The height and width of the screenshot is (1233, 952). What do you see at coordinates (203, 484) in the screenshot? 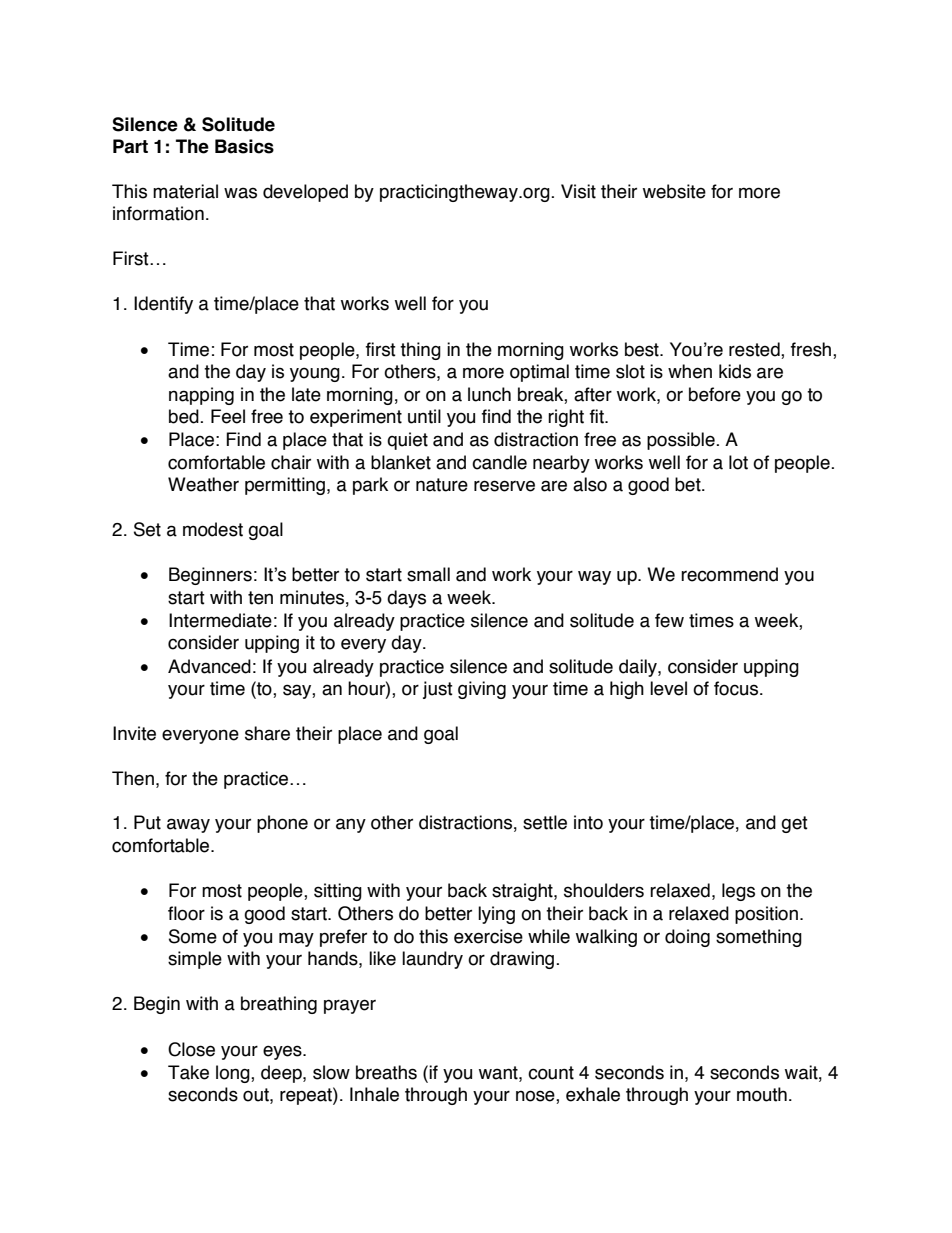
I see `Weather` at bounding box center [203, 484].
